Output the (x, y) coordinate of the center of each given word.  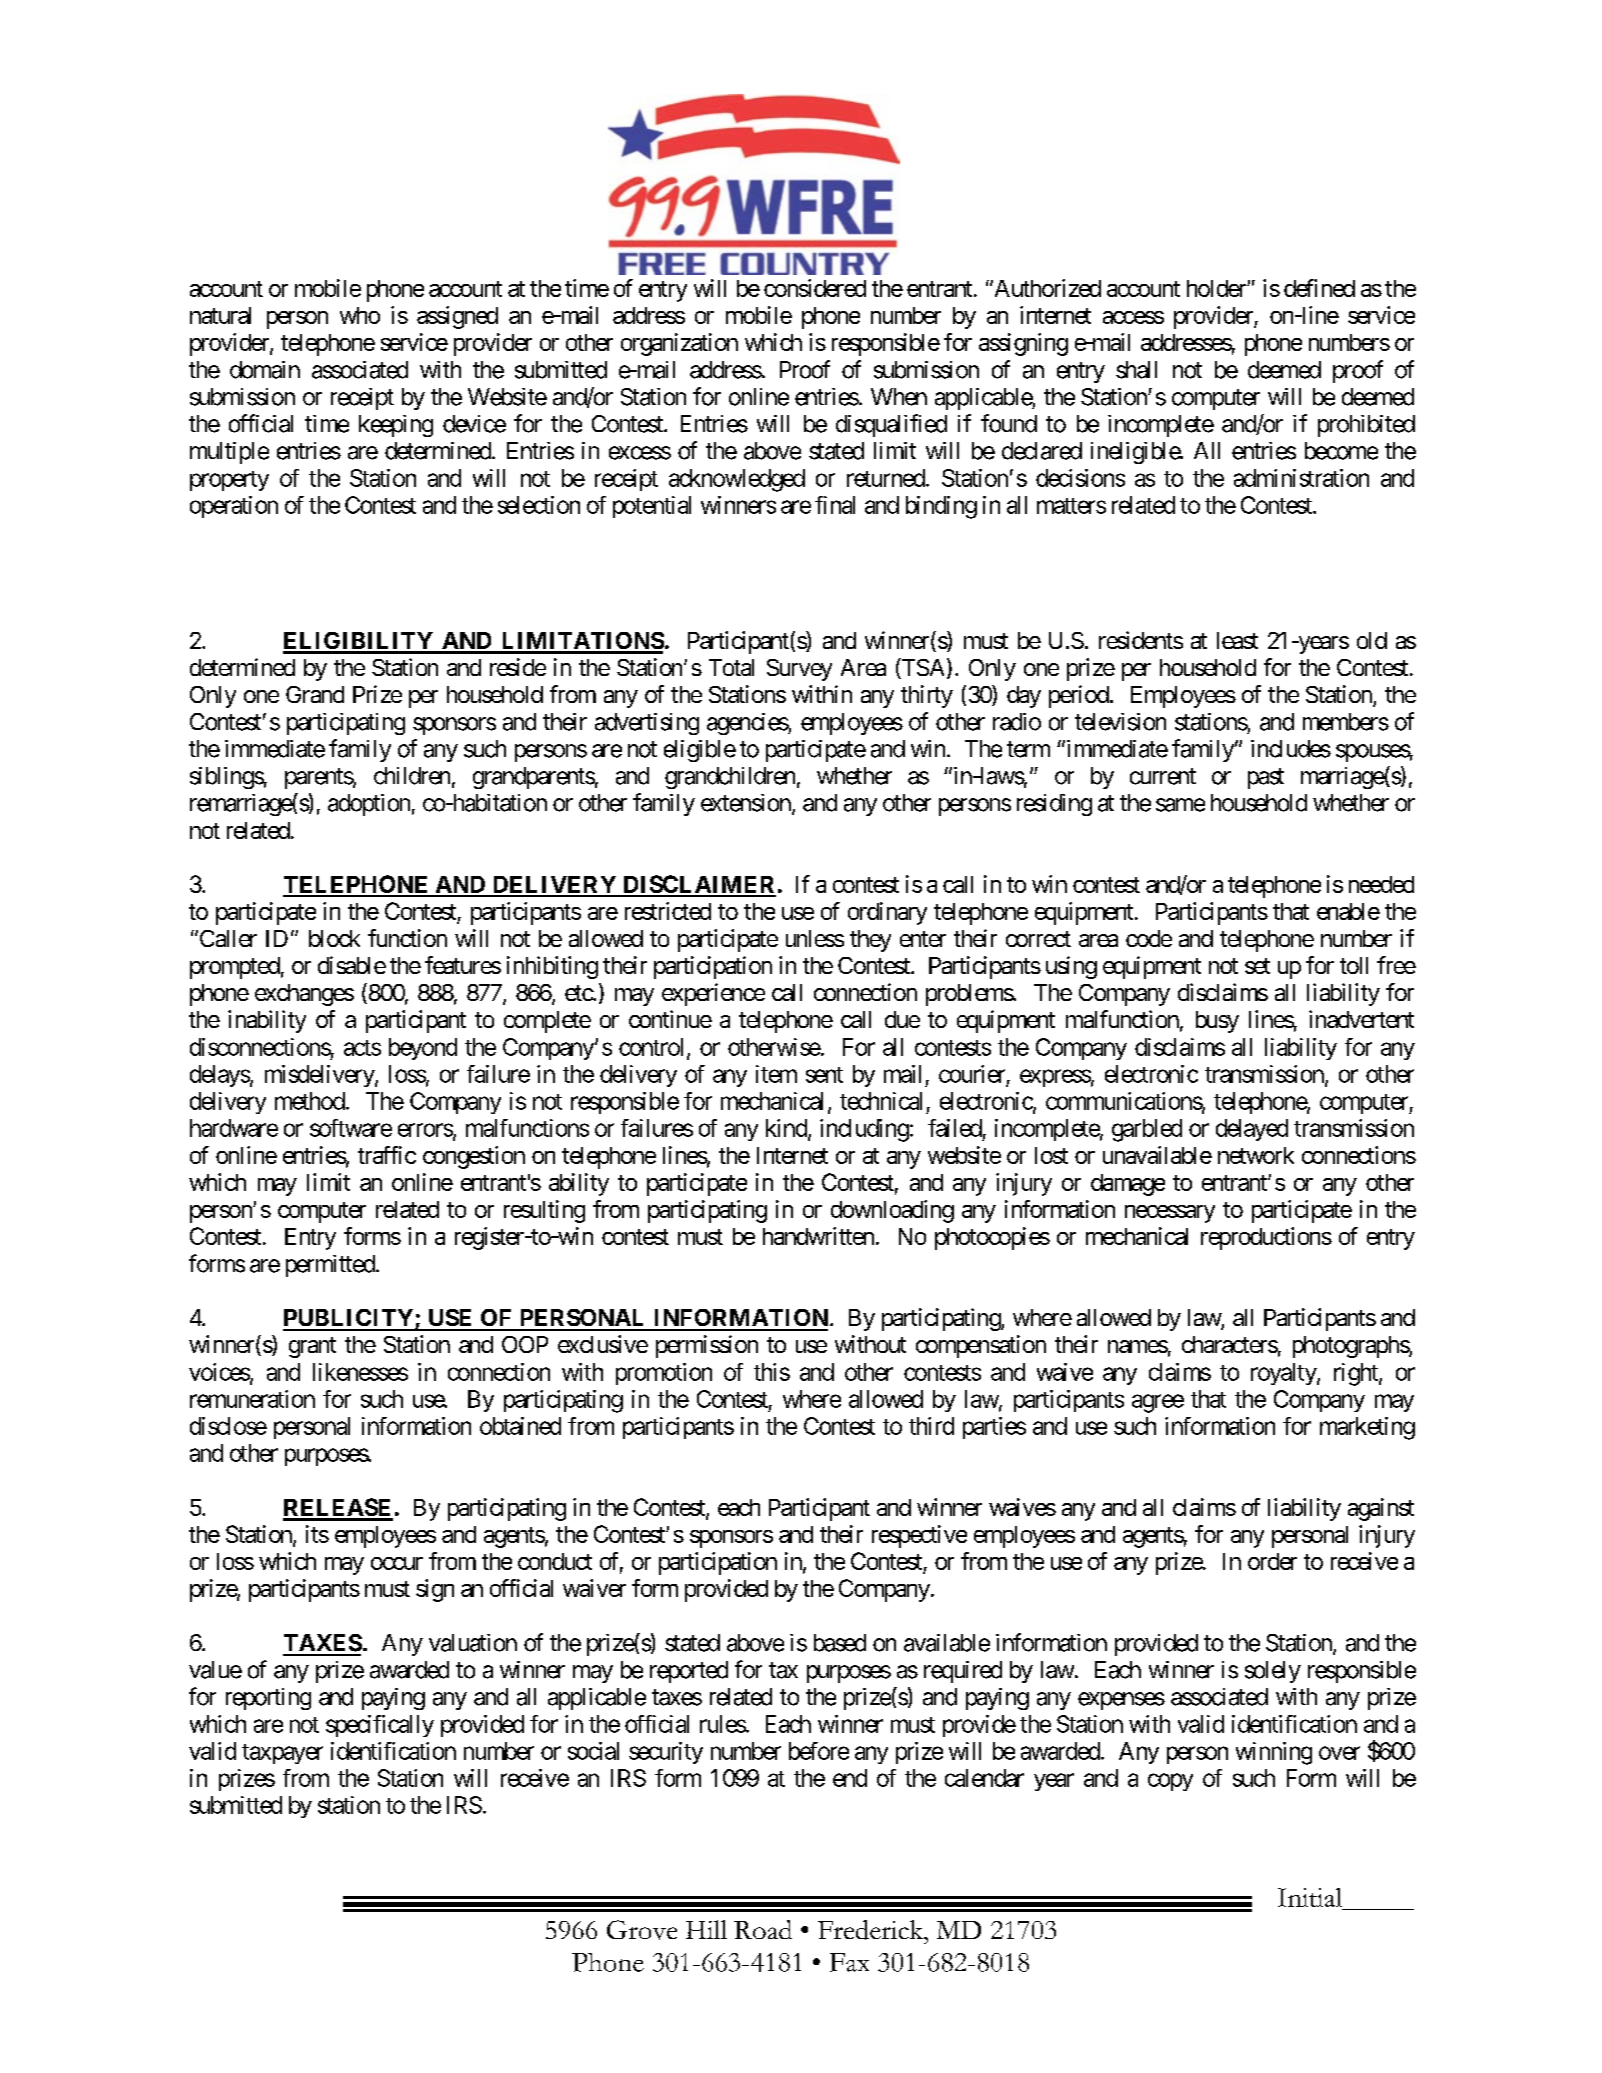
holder (1217, 288)
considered (815, 288)
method (310, 1101)
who (360, 315)
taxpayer (282, 1754)
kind (787, 1129)
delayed (1252, 1130)
